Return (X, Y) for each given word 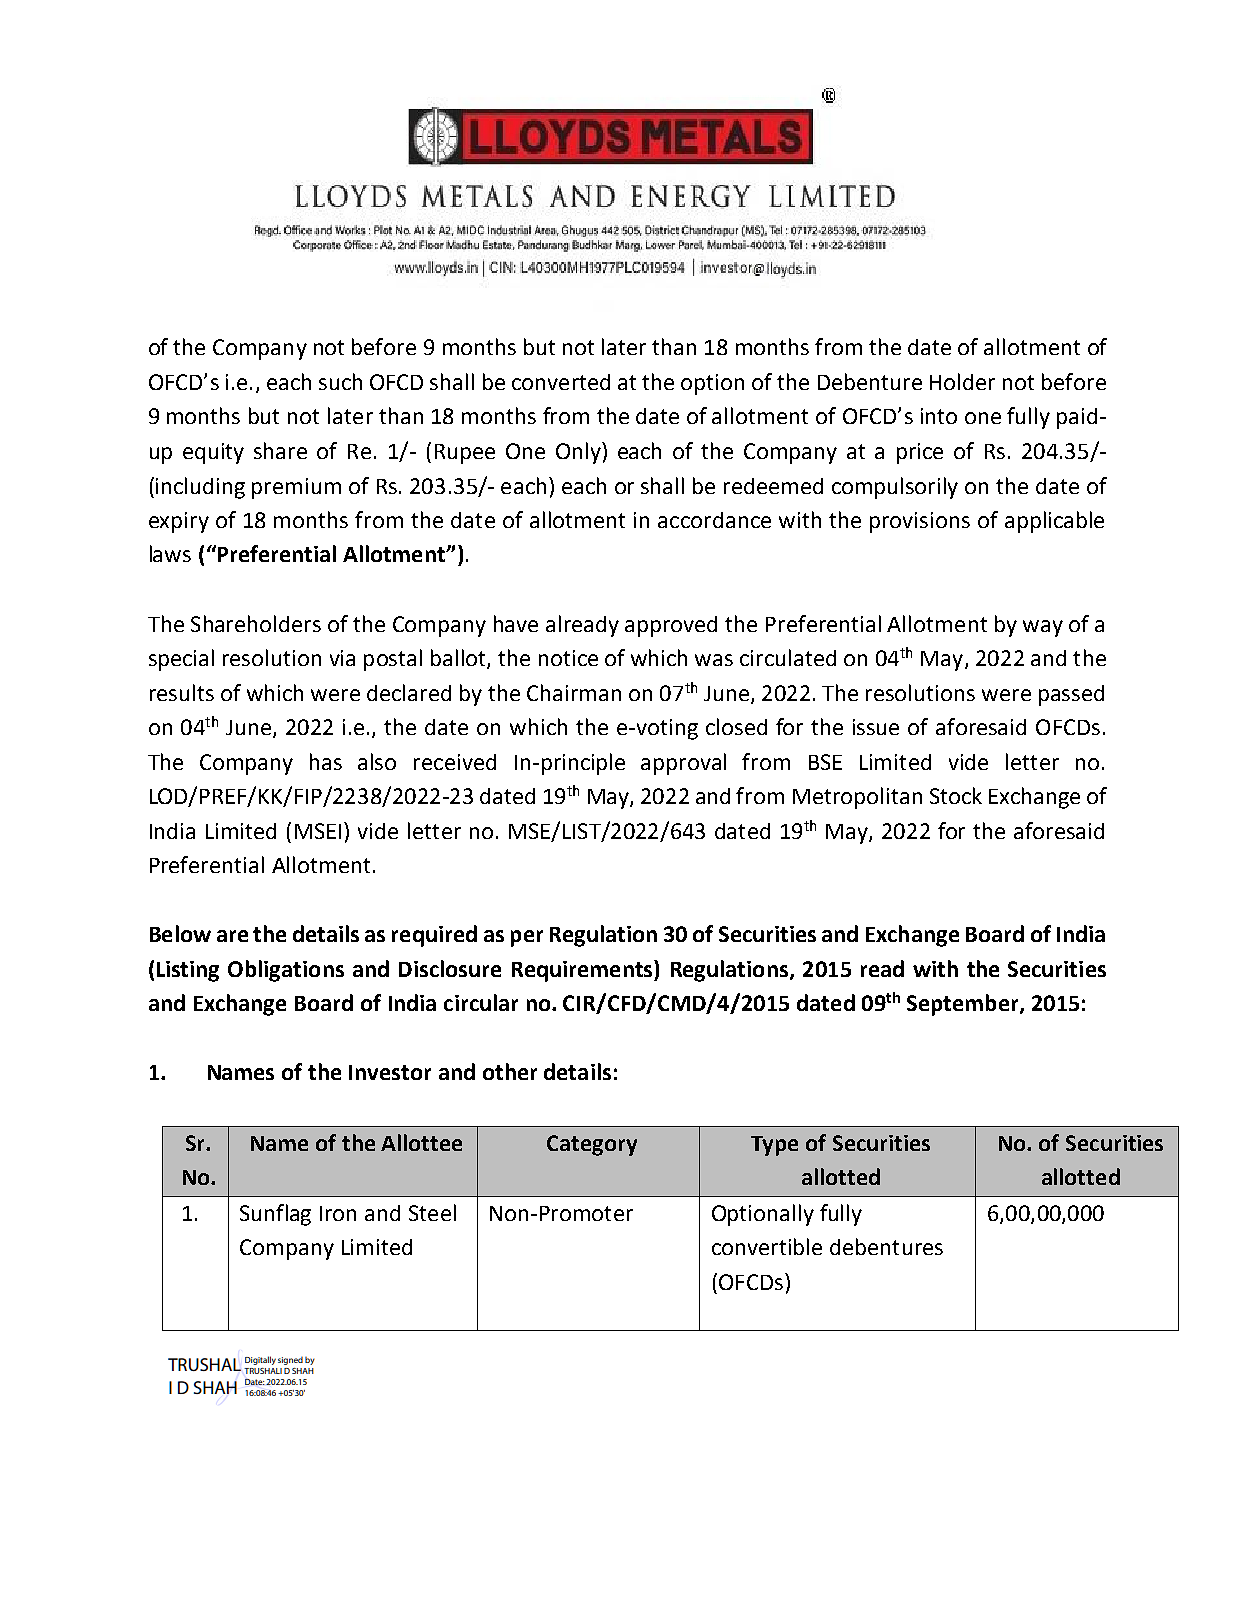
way (1043, 628)
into (939, 416)
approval (683, 764)
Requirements (583, 971)
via (342, 658)
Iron (338, 1213)
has (326, 761)
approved (671, 626)
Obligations (286, 971)
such (340, 381)
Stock (956, 795)
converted (561, 382)
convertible (767, 1246)
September (964, 1005)
